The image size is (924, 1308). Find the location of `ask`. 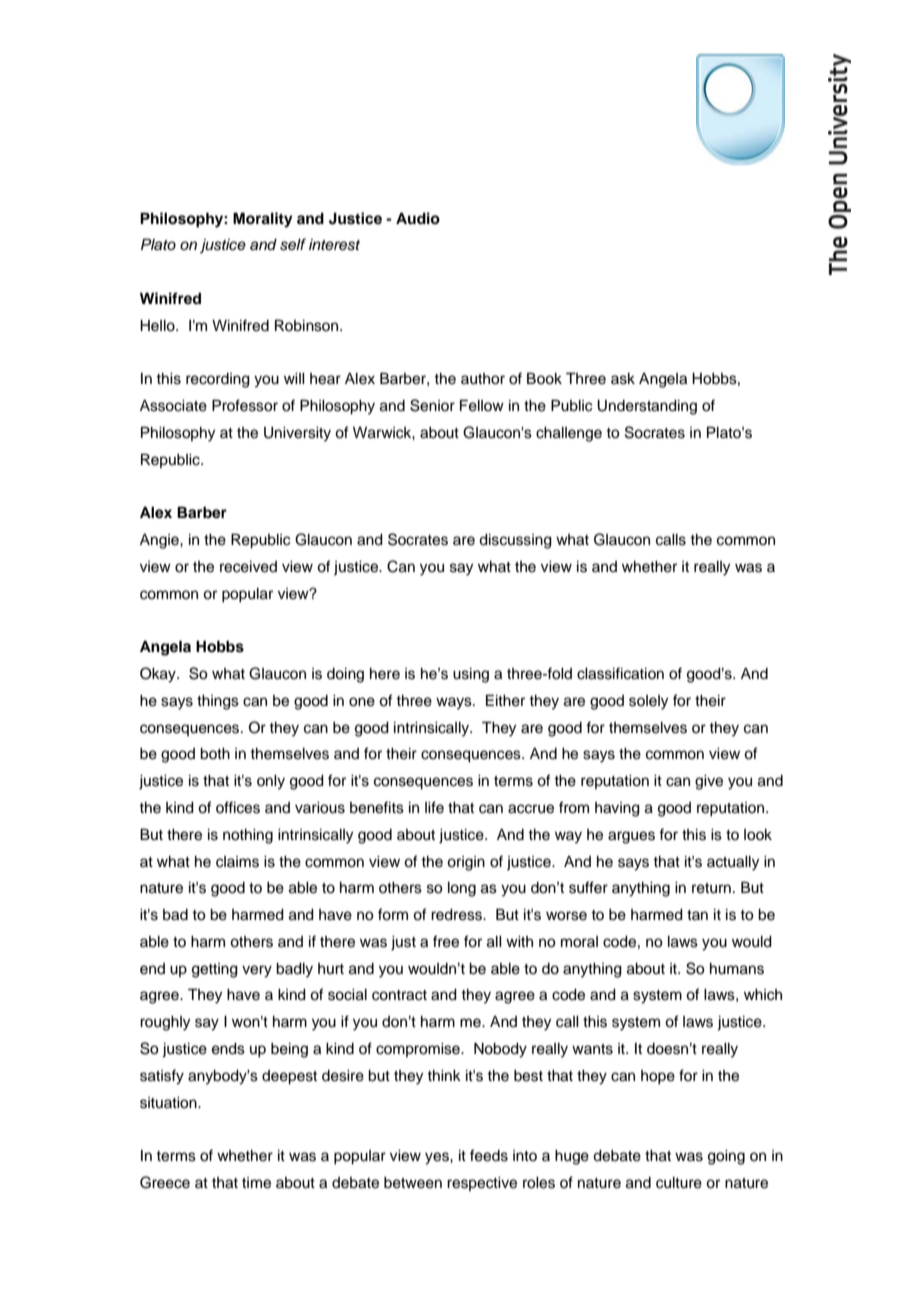

ask is located at coordinates (623, 379).
